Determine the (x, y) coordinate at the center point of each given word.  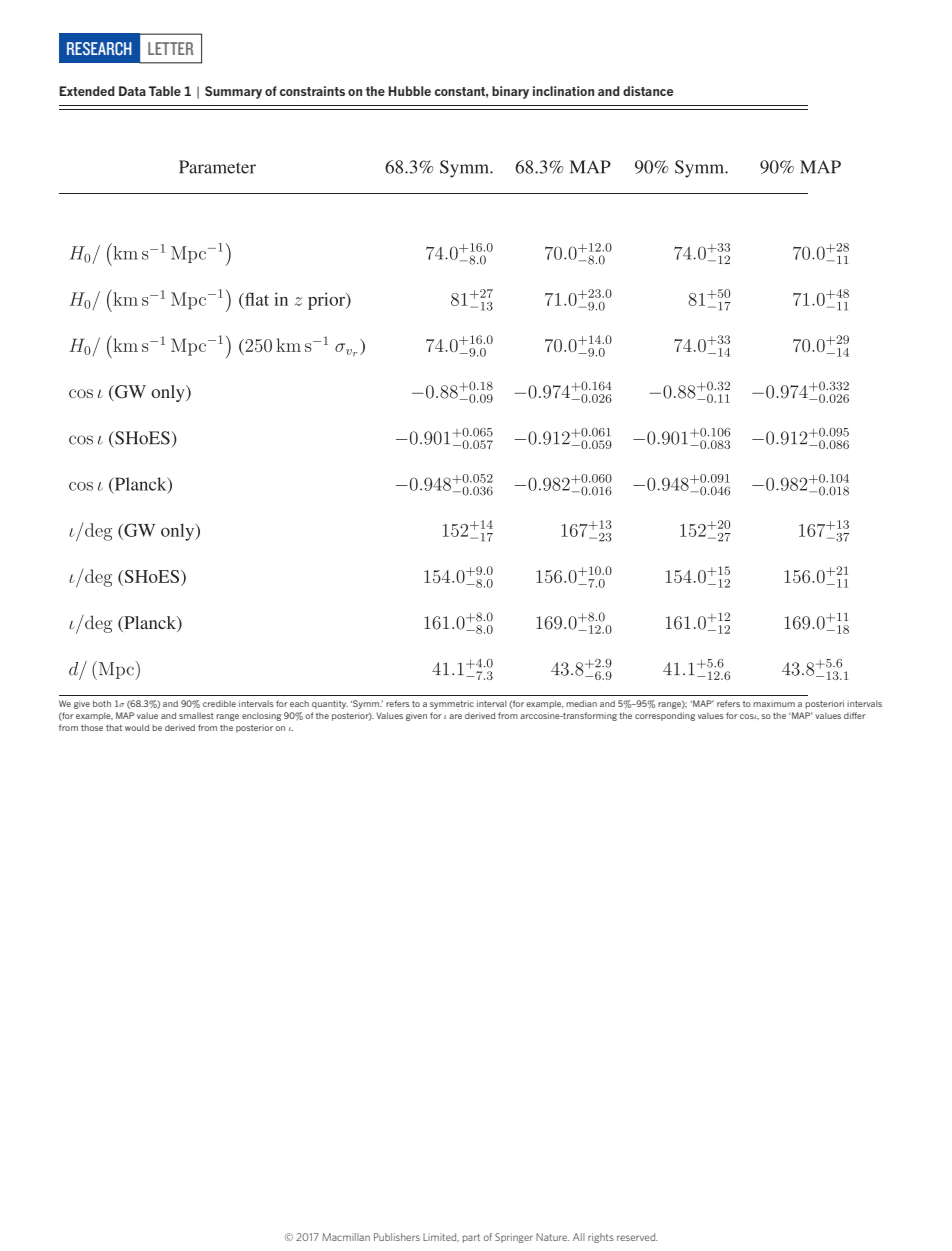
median (581, 703)
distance (648, 91)
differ (855, 715)
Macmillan (346, 1237)
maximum (774, 704)
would (137, 727)
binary (510, 92)
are (455, 716)
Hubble (409, 91)
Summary (233, 92)
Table (165, 91)
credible (219, 703)
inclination (563, 91)
